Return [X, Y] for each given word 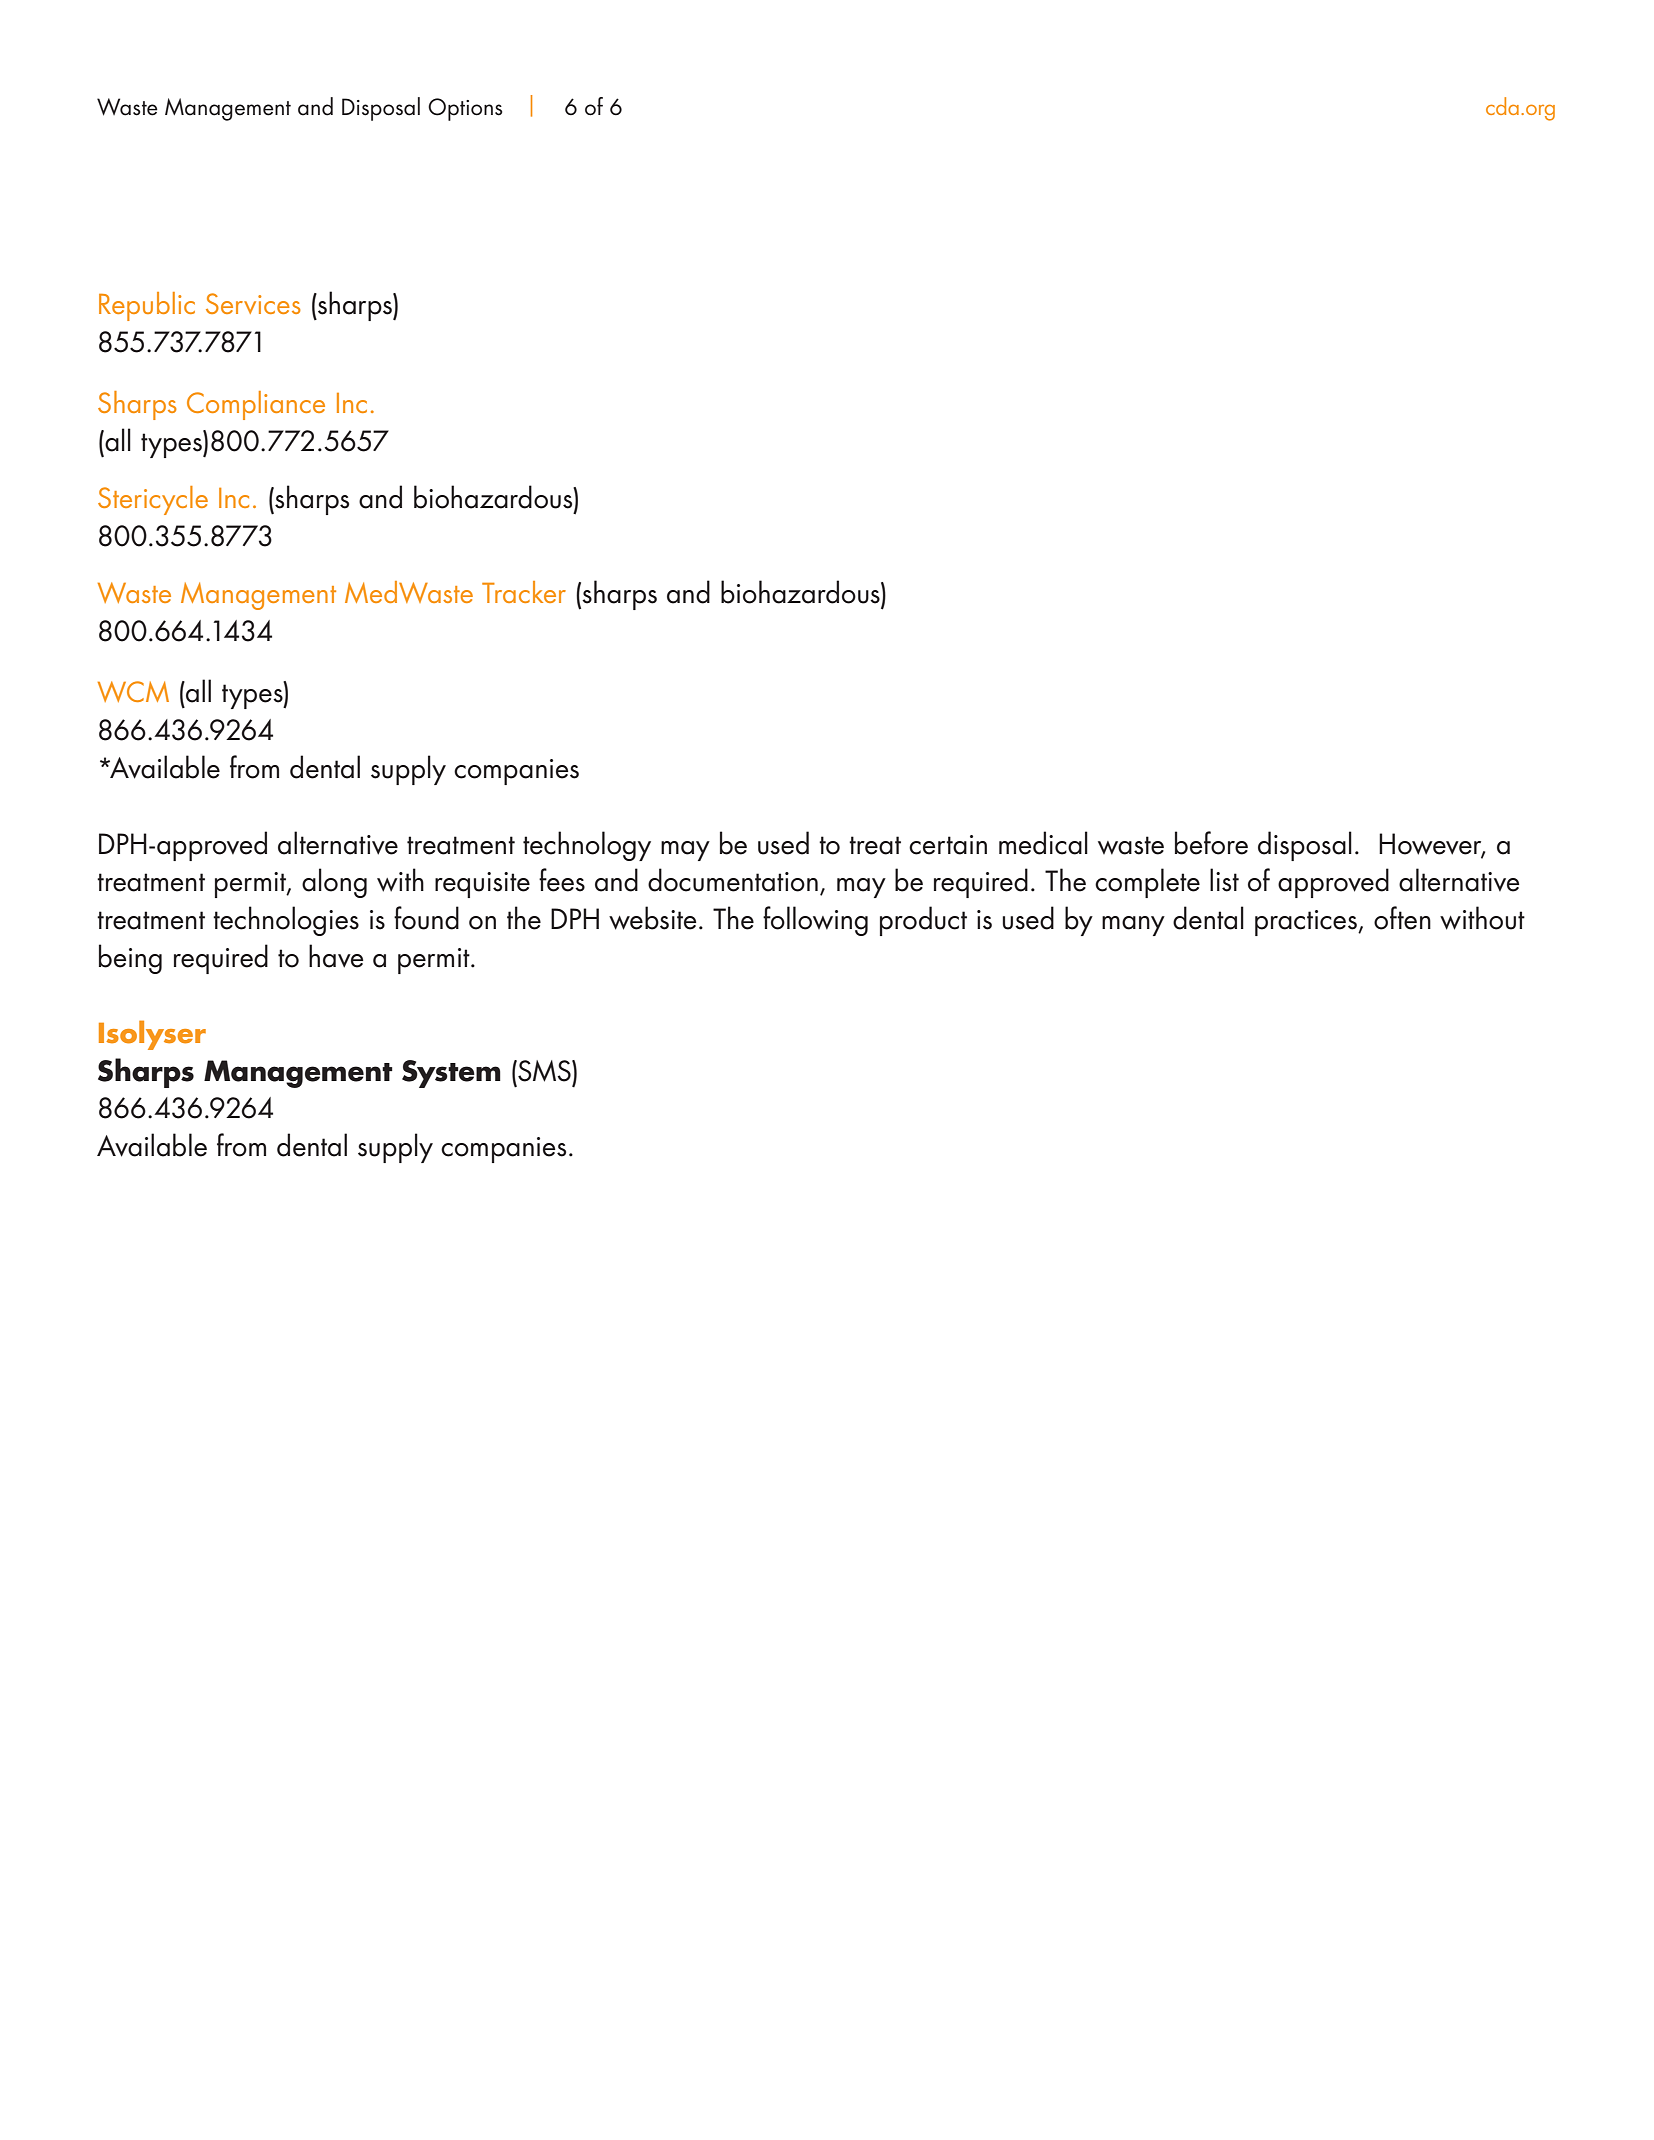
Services [253, 303]
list [1224, 880]
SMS [544, 1071]
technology [587, 846]
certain [948, 845]
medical [1043, 843]
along [334, 883]
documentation [733, 880]
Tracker [524, 592]
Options [465, 109]
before [1211, 843]
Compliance [256, 405]
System [451, 1074]
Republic [147, 306]
